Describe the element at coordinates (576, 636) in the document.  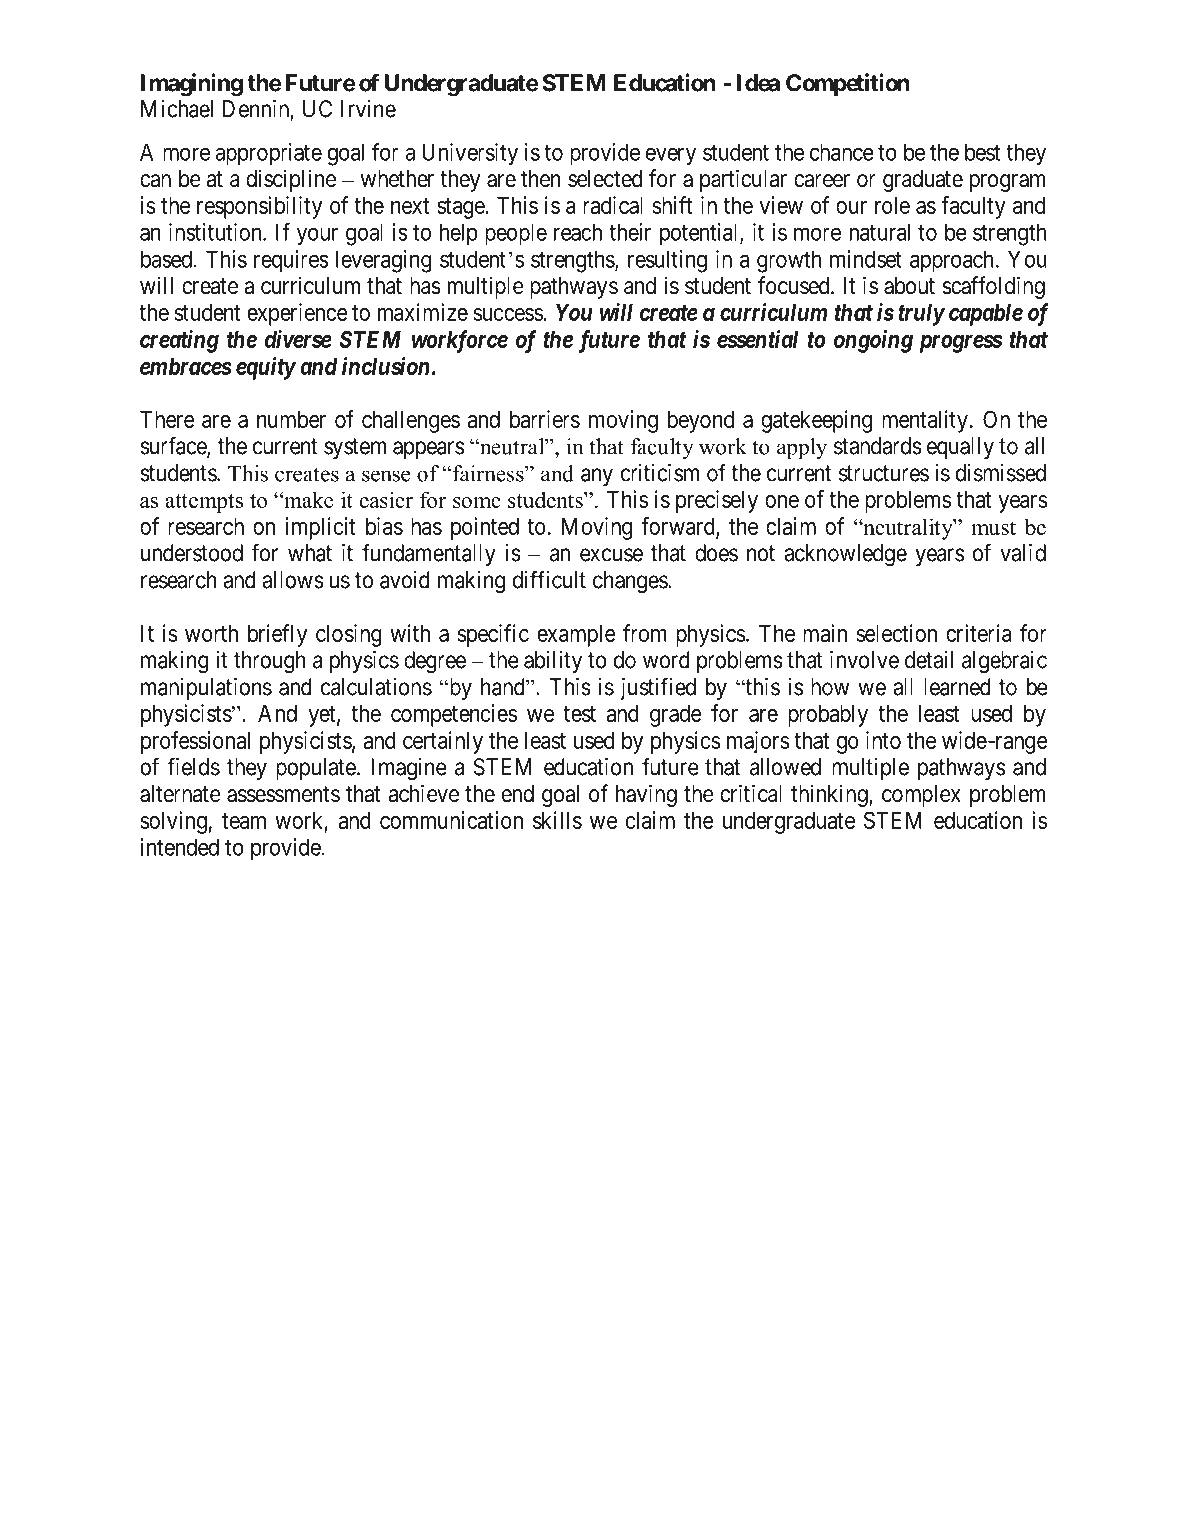
I see `example` at that location.
